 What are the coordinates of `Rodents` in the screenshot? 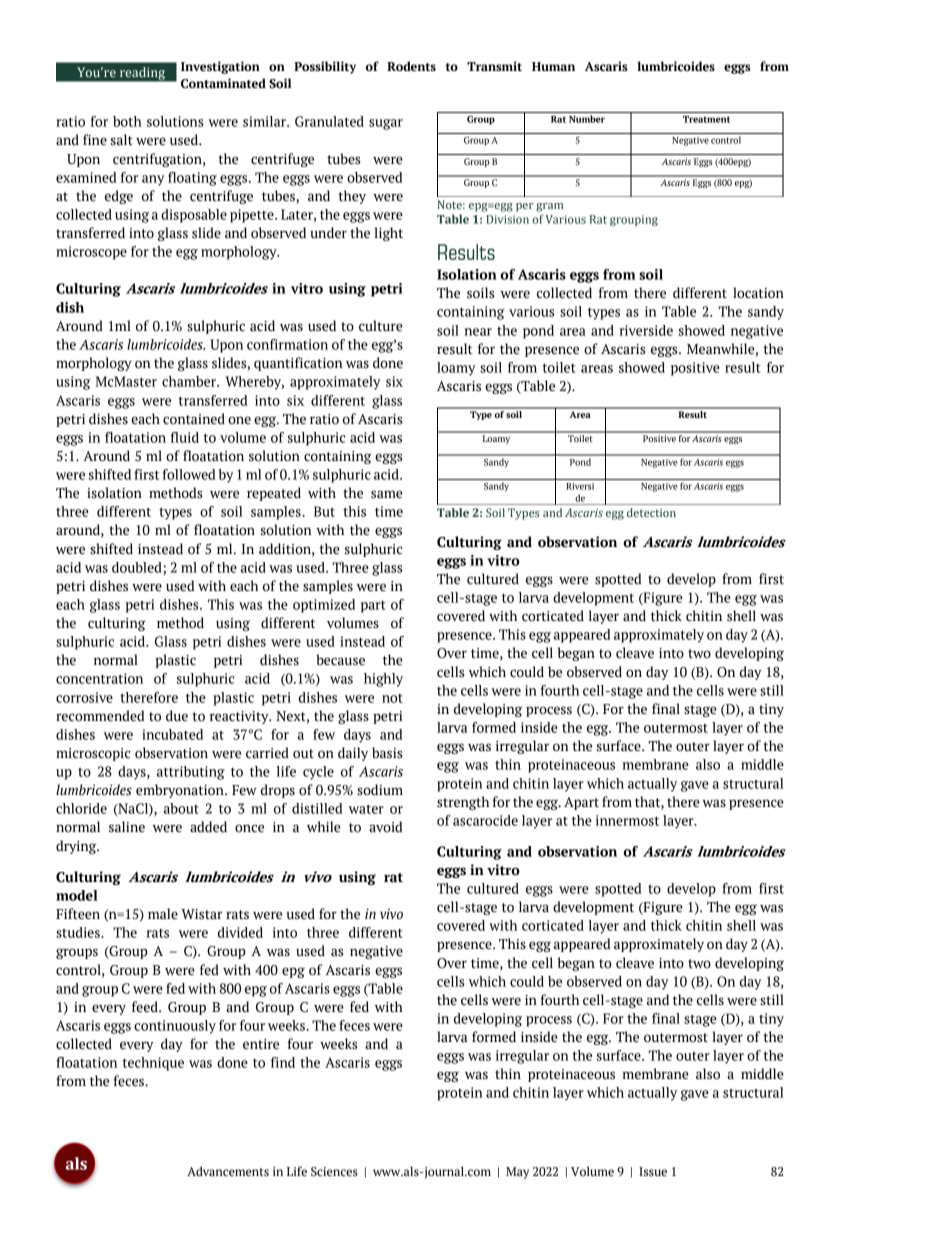 It's located at (411, 66).
